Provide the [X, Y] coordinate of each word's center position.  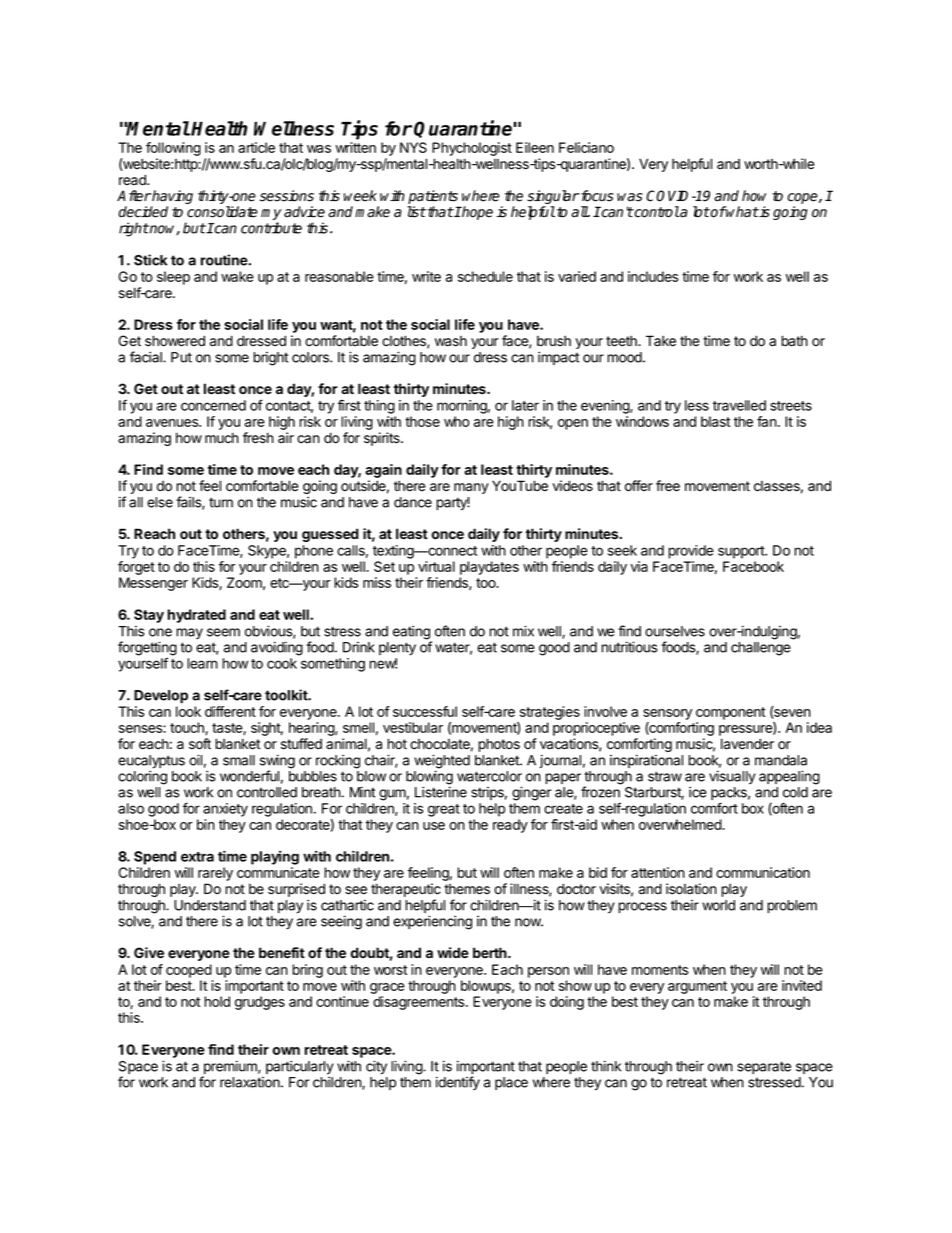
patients [433, 197]
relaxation [251, 1082]
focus [596, 196]
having [172, 198]
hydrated [197, 616]
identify [458, 1083]
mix [523, 631]
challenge [761, 649]
